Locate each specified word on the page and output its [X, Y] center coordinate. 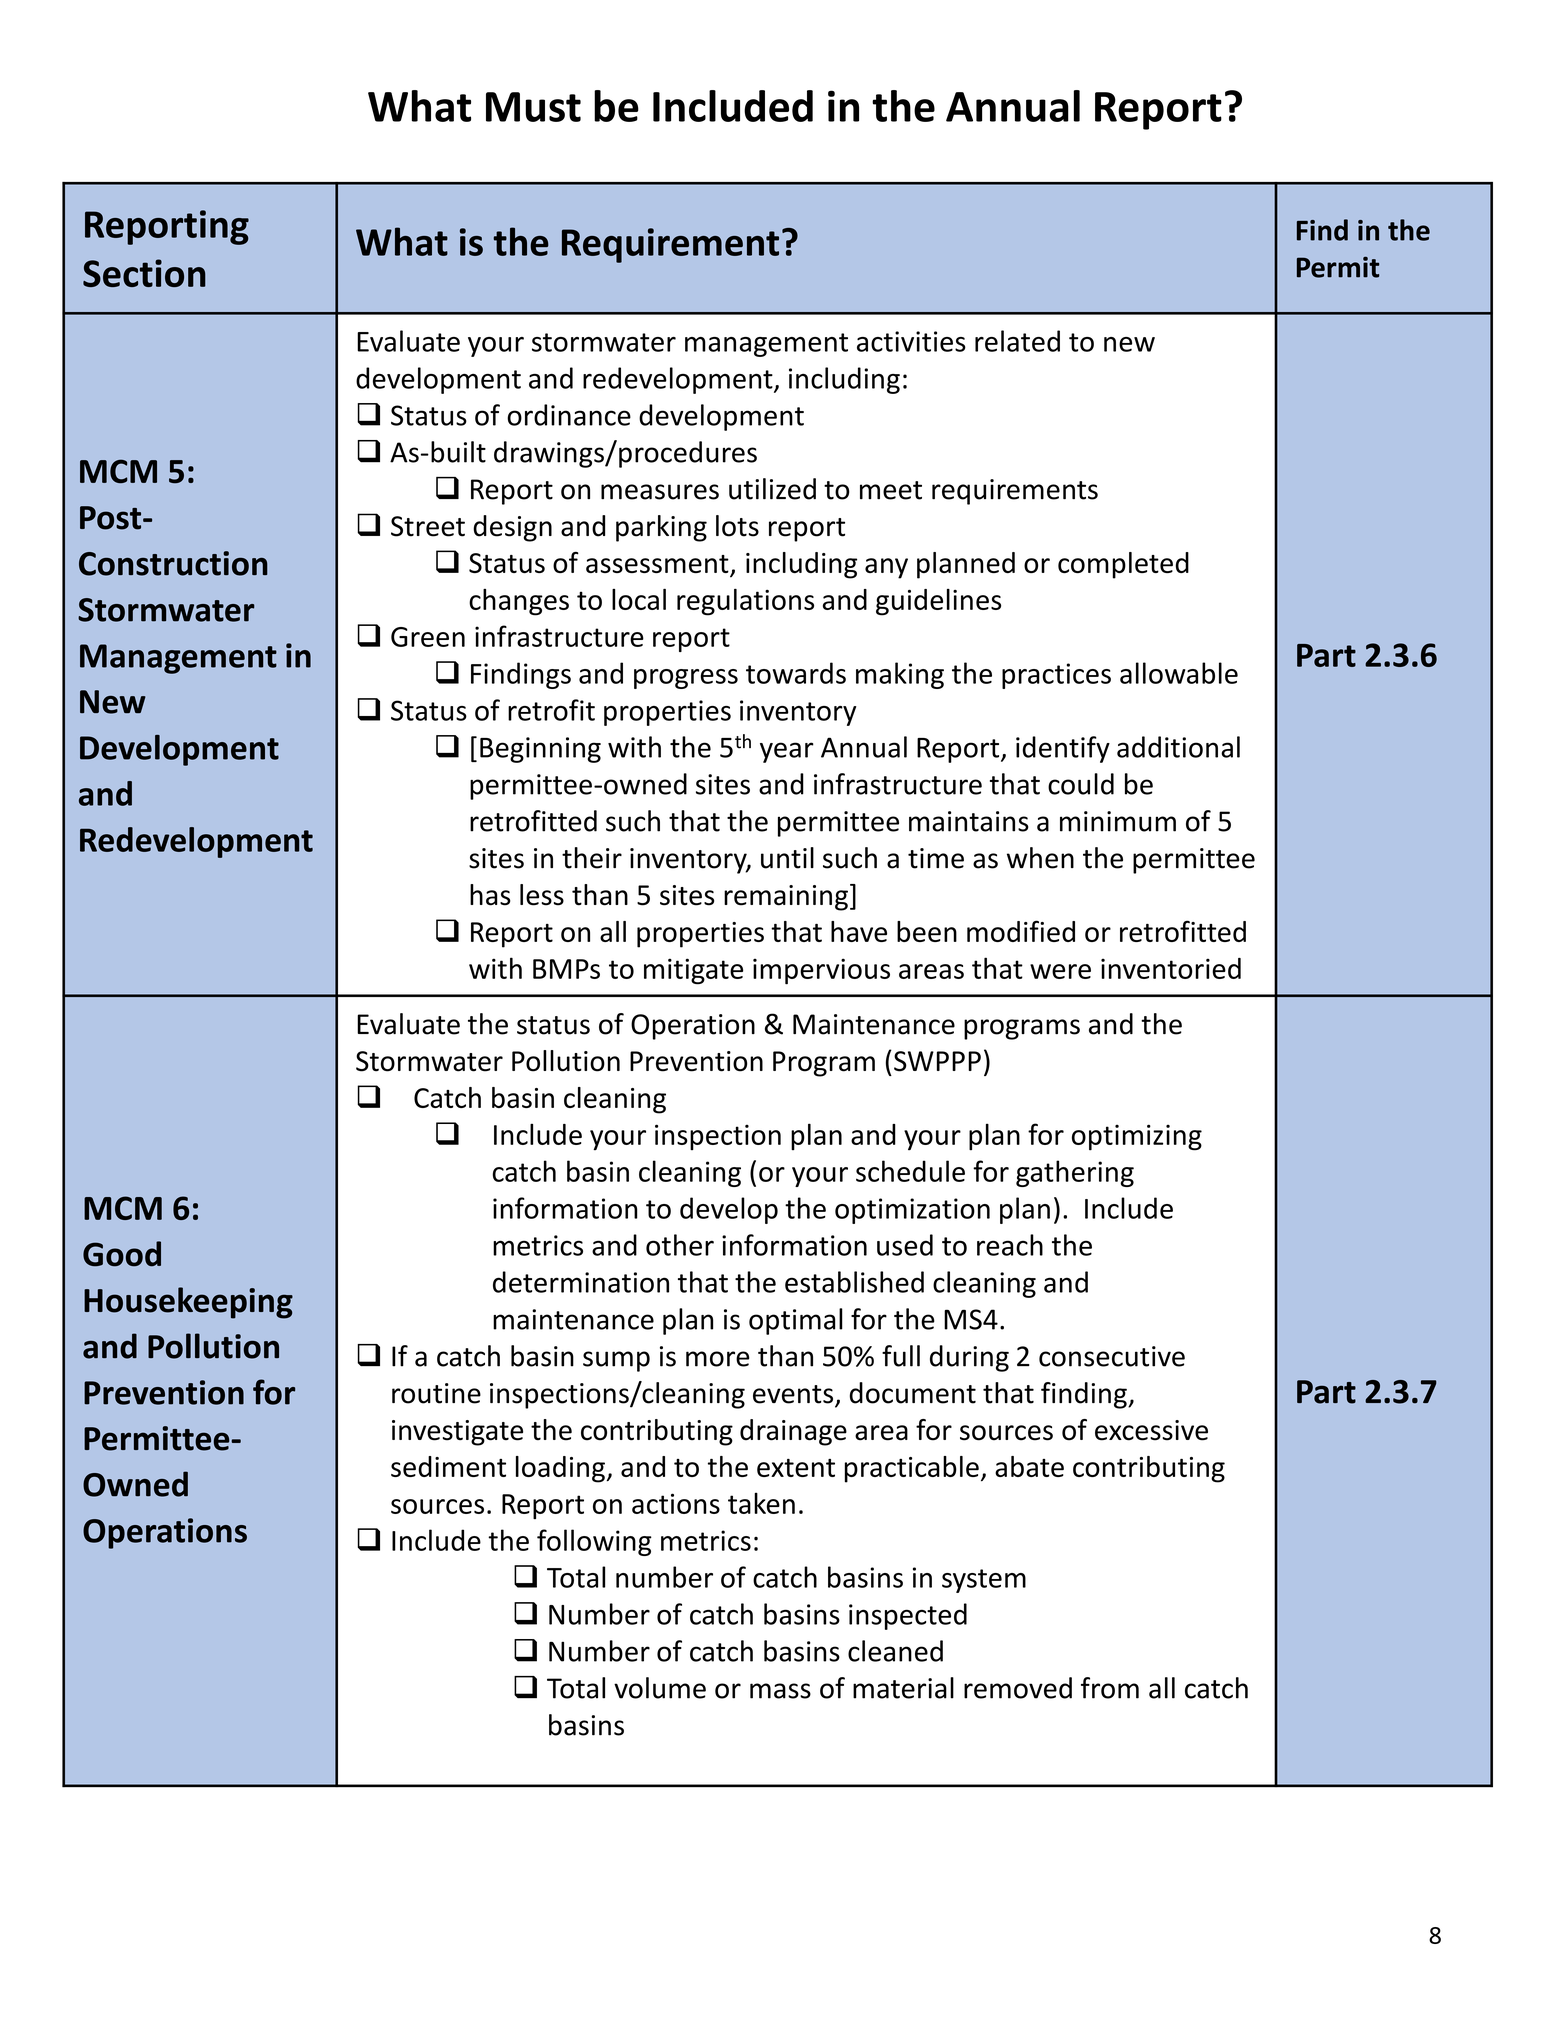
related [1017, 341]
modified [1021, 931]
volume [660, 1688]
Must [533, 107]
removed [1018, 1688]
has [490, 895]
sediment [448, 1466]
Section [144, 273]
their [592, 858]
